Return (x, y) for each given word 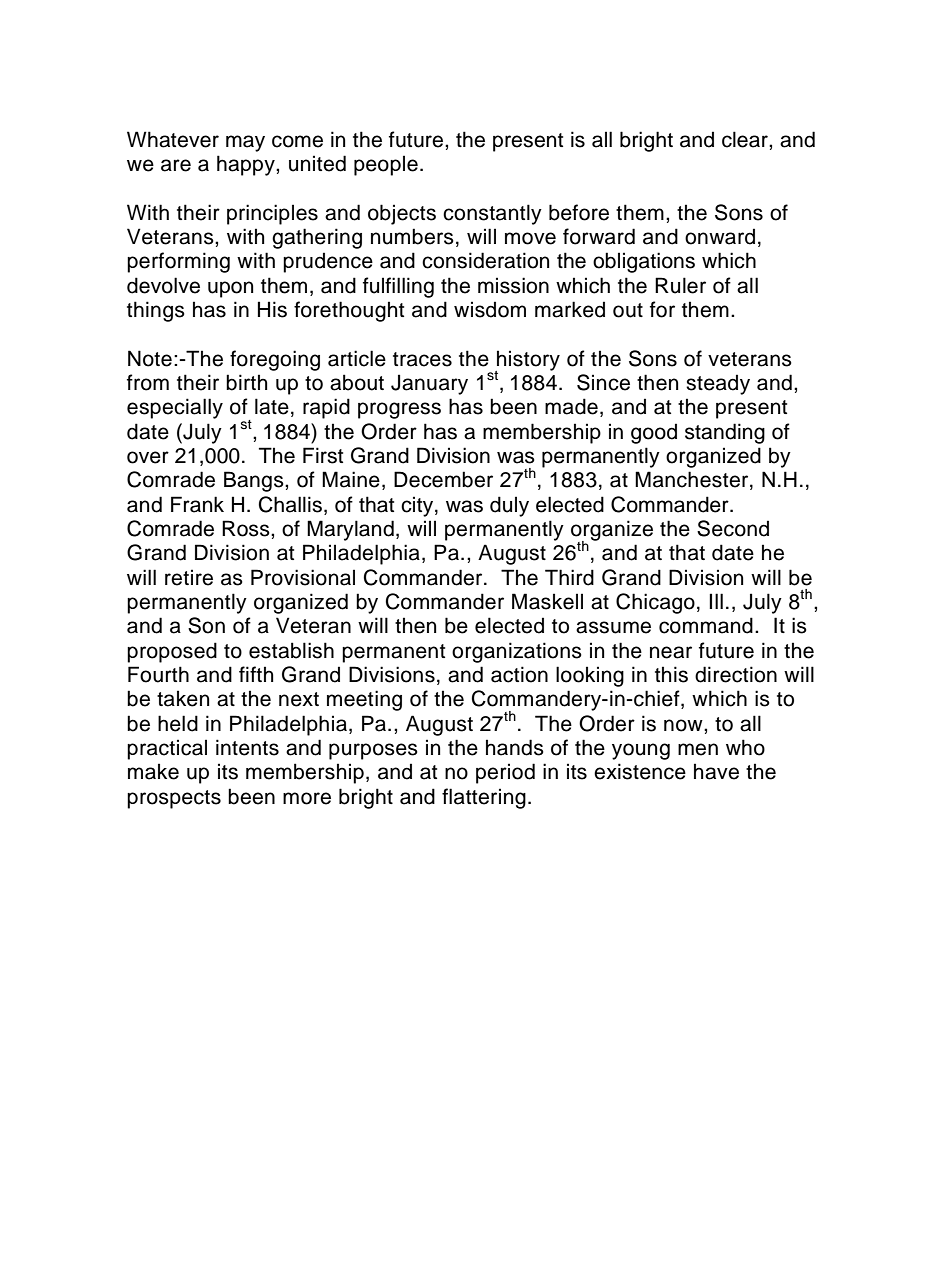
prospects (174, 799)
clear (746, 139)
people (386, 165)
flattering (484, 798)
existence (640, 771)
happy (247, 165)
